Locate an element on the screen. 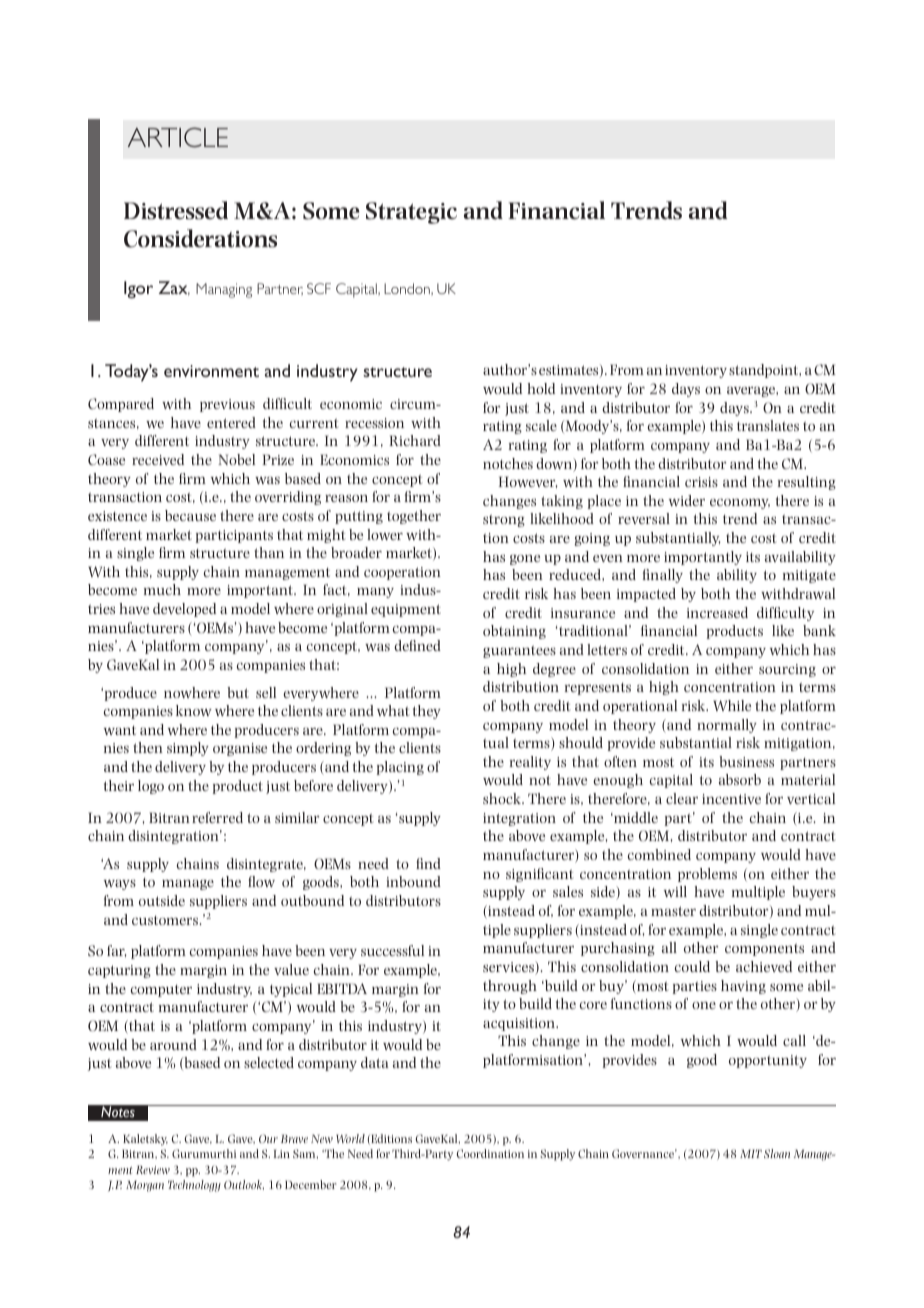 The width and height of the screenshot is (924, 1308). Strategic is located at coordinates (411, 213).
